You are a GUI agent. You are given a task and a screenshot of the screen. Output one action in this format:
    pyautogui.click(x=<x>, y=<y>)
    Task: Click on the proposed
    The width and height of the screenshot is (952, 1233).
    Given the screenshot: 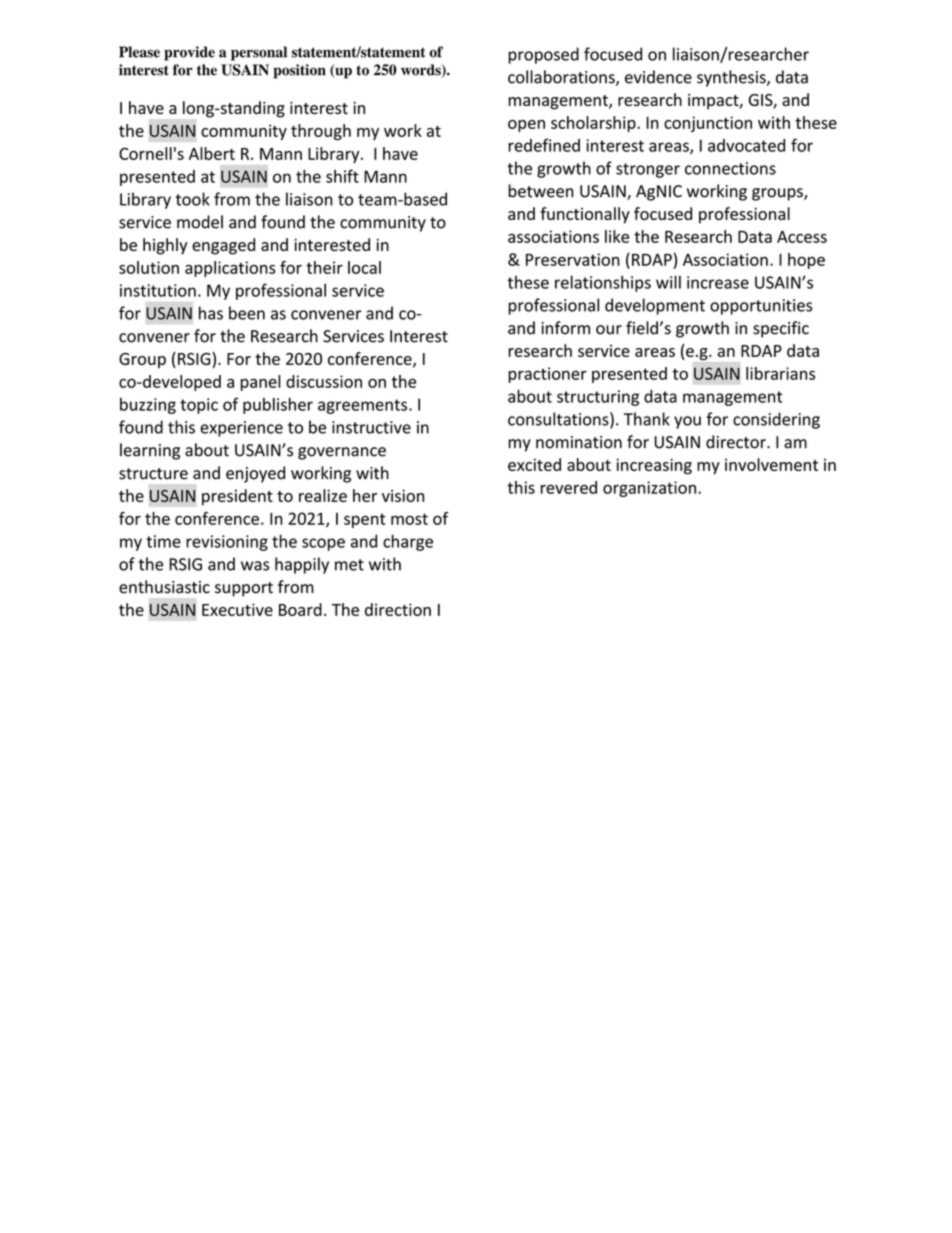 What is the action you would take?
    pyautogui.click(x=543, y=55)
